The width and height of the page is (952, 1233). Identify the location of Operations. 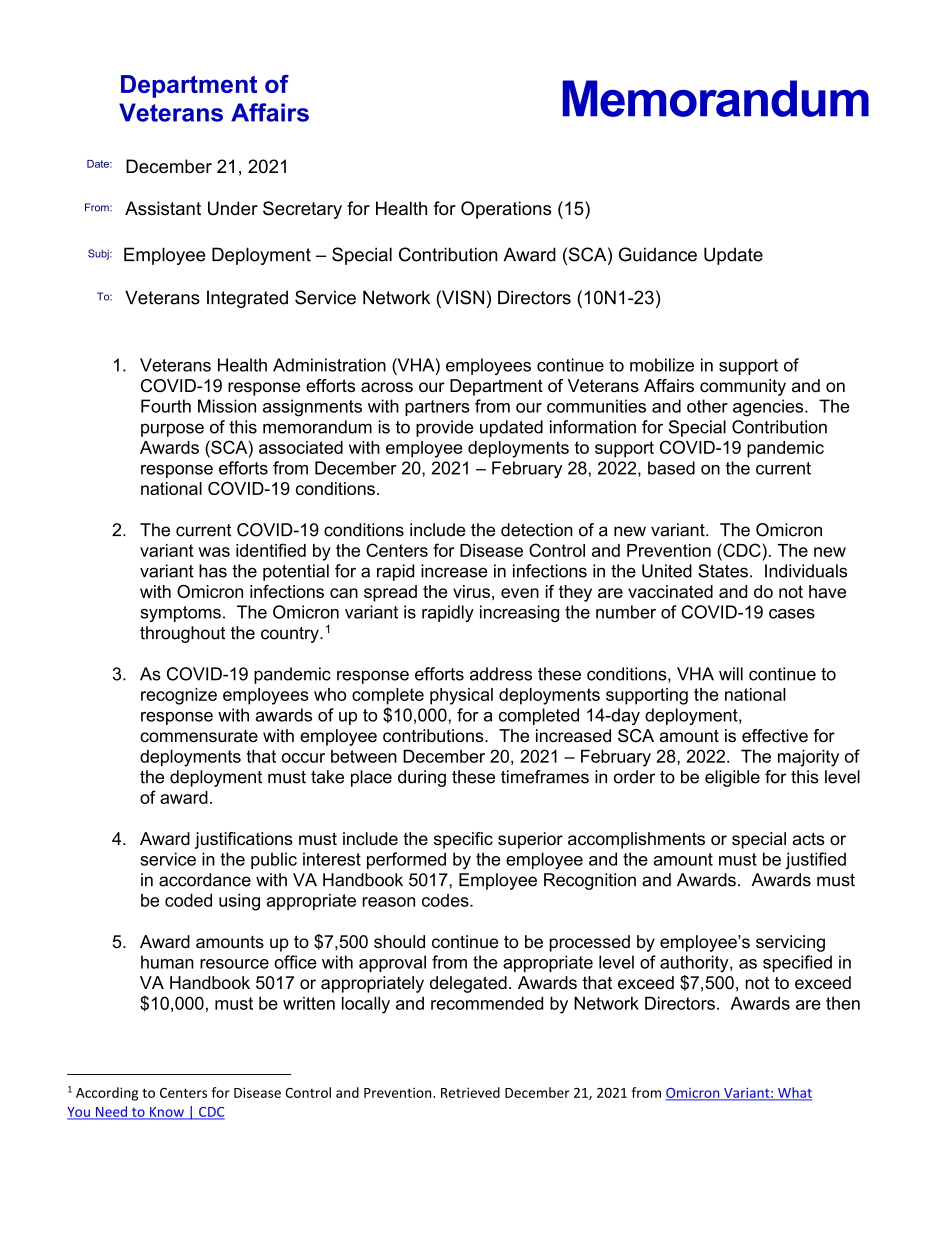
(506, 210).
